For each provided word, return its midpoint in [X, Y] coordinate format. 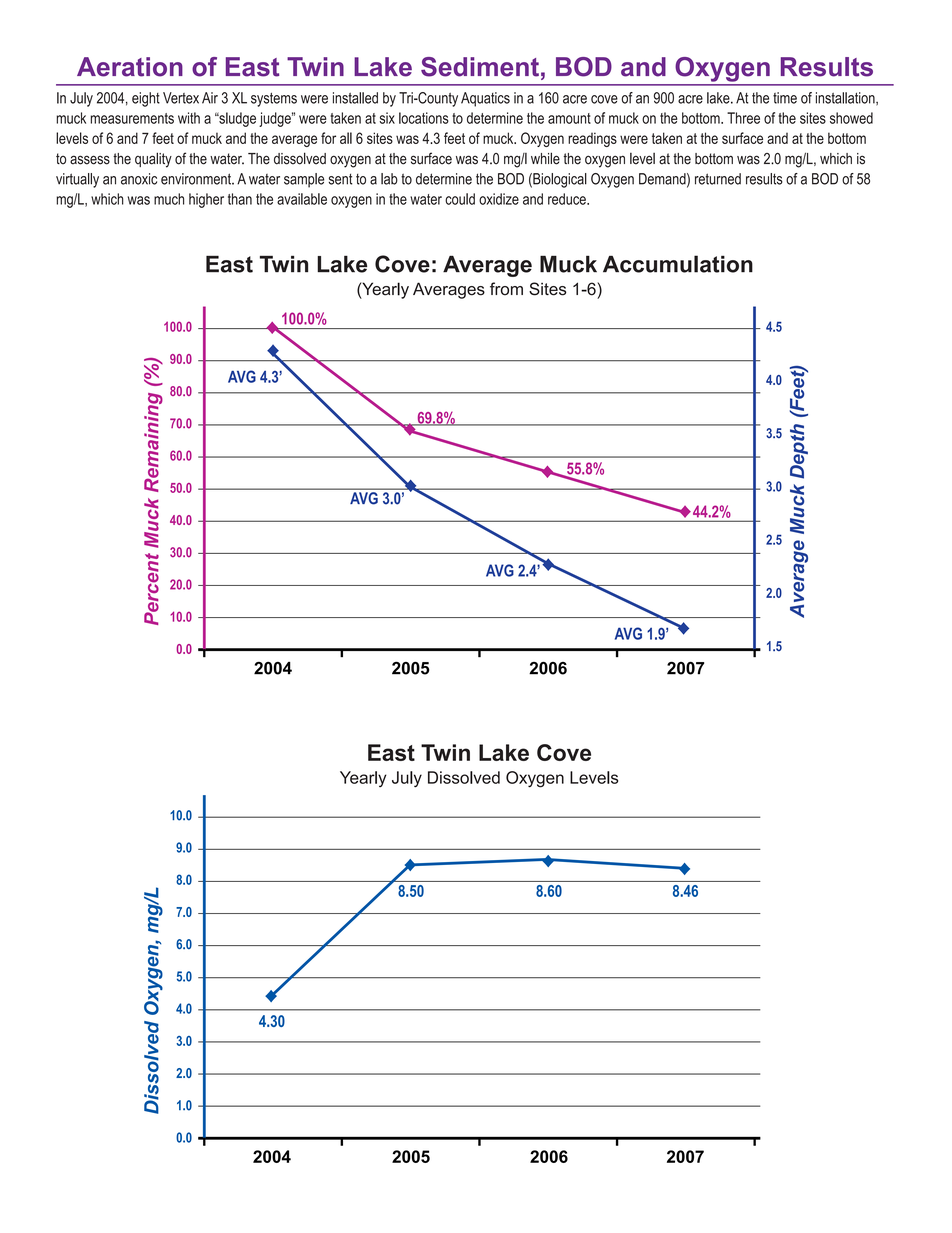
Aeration [130, 67]
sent [340, 179]
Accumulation [678, 264]
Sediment [480, 67]
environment [197, 179]
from [506, 289]
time [785, 98]
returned [718, 179]
